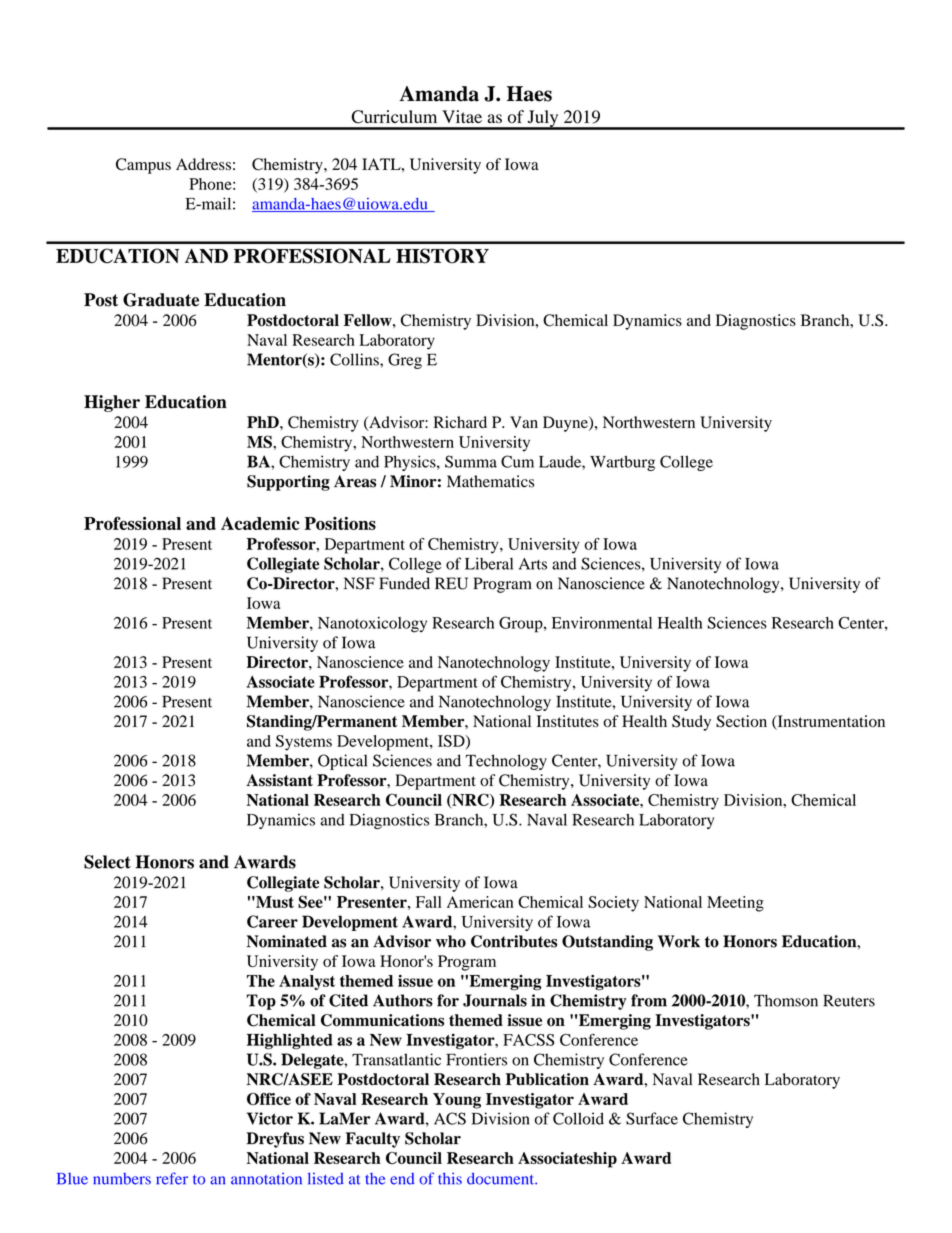 The width and height of the document is (952, 1233). Describe the element at coordinates (652, 1118) in the document. I see `Surface` at that location.
